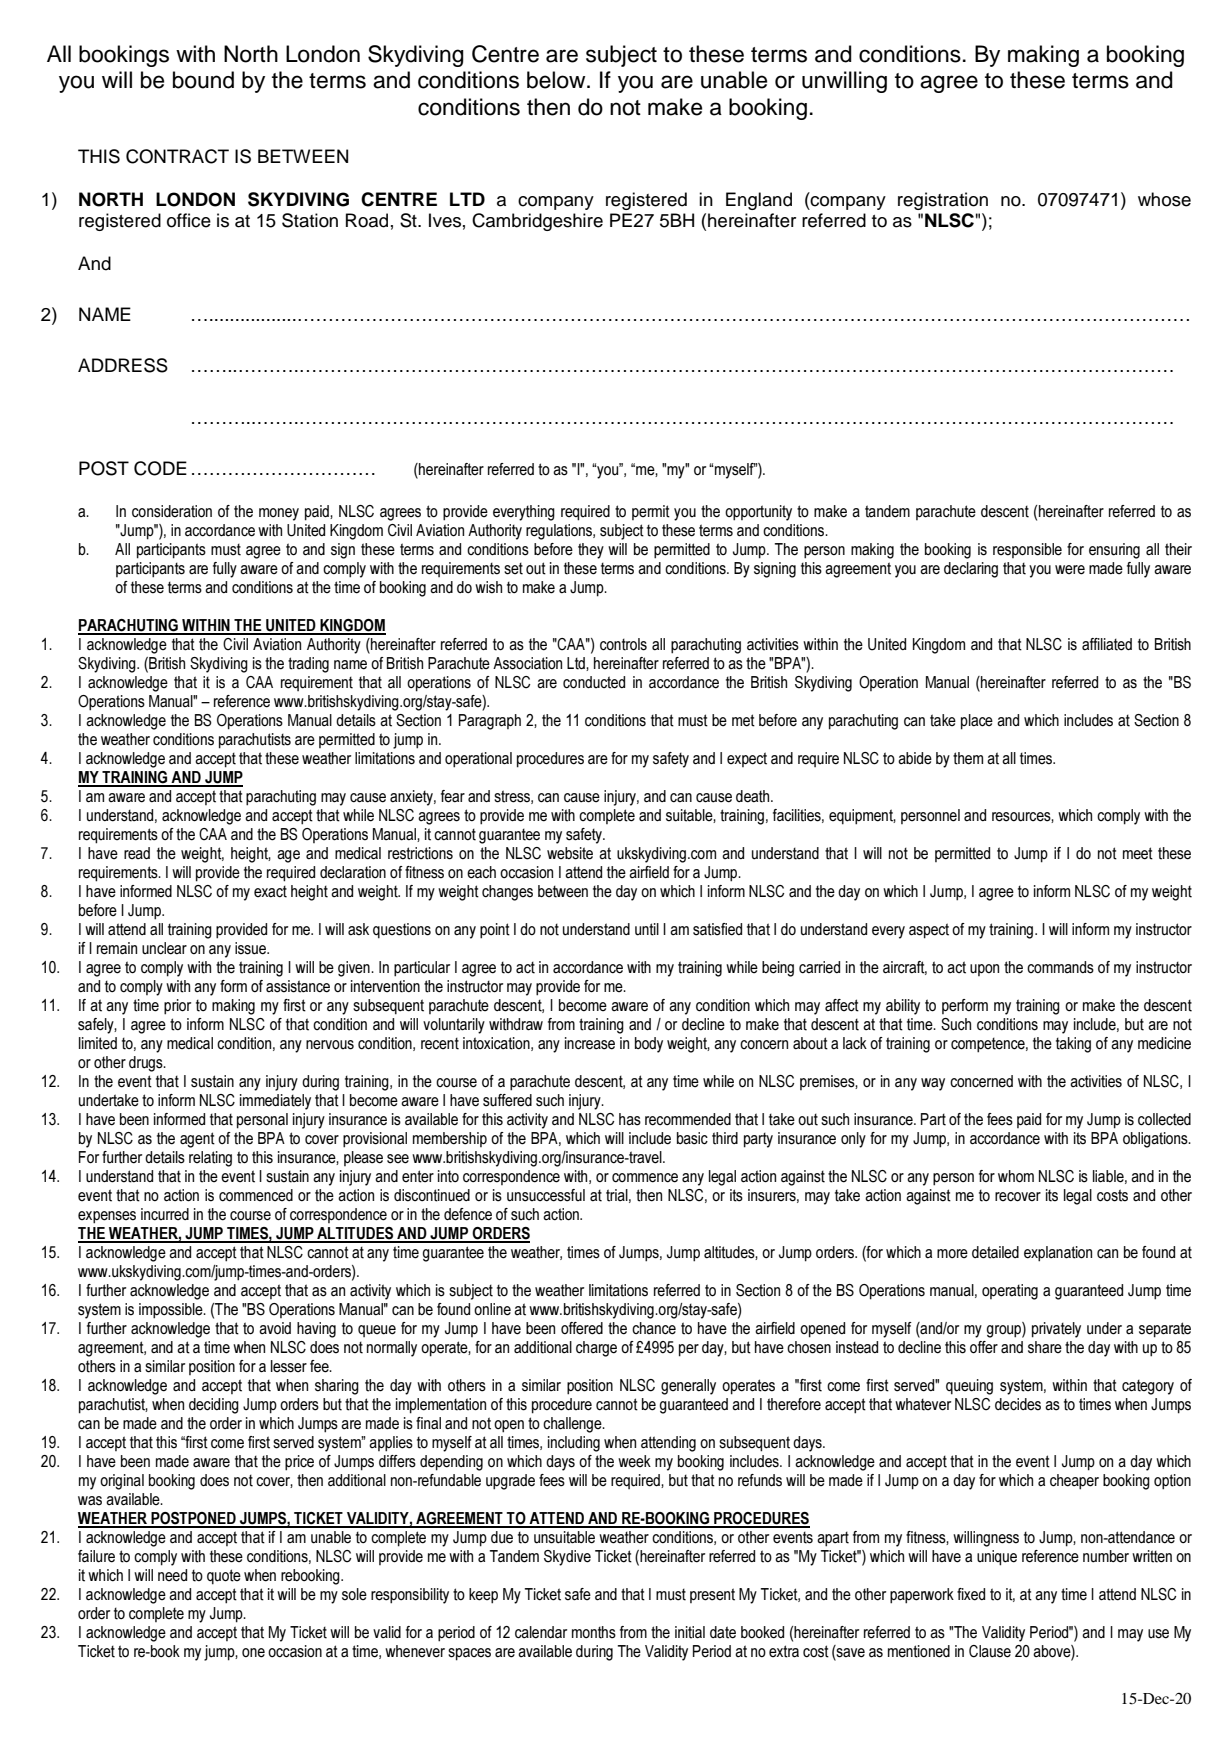 The width and height of the document is (1232, 1743). What do you see at coordinates (1138, 853) in the document?
I see `meet` at bounding box center [1138, 853].
